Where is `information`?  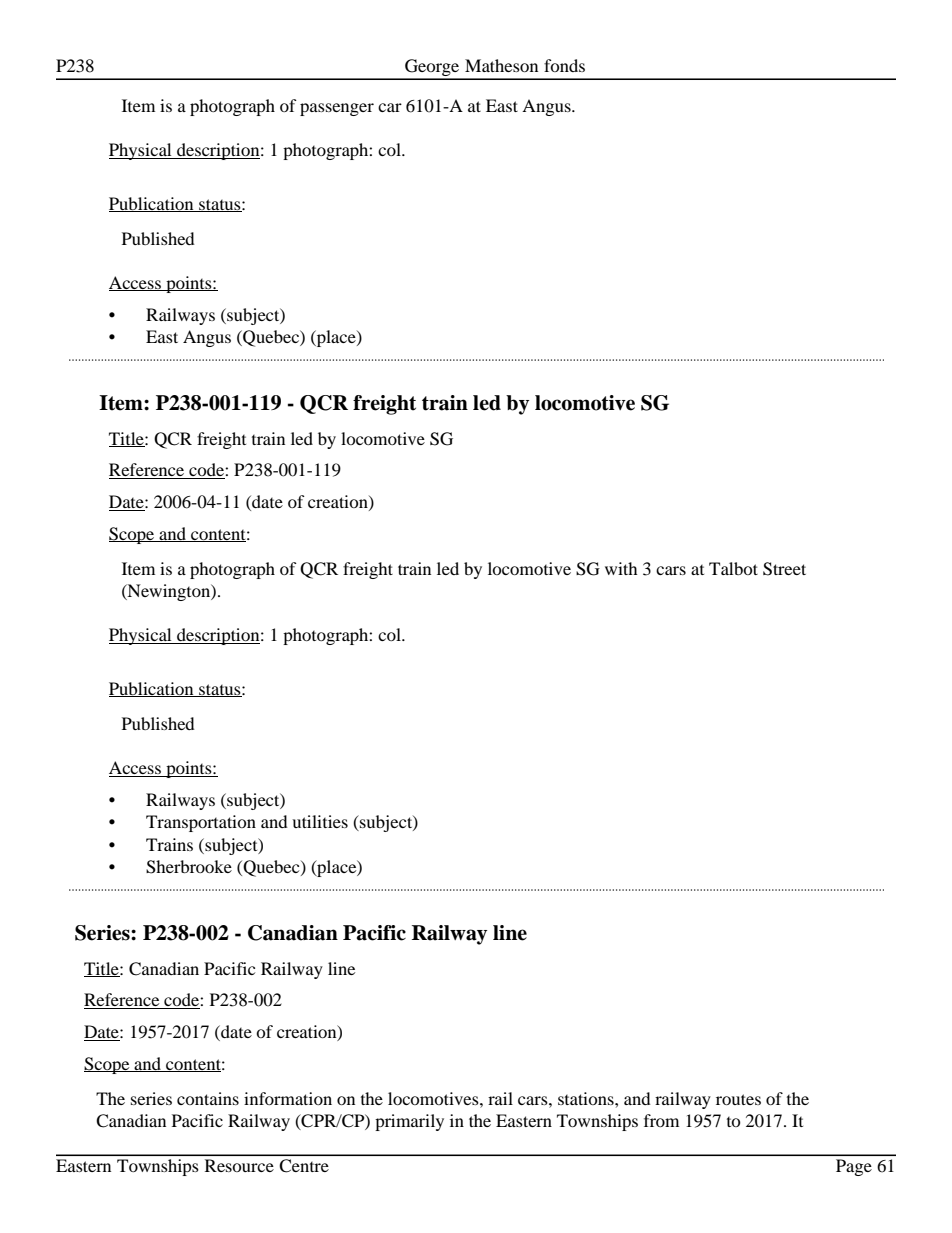 information is located at coordinates (288, 1098).
